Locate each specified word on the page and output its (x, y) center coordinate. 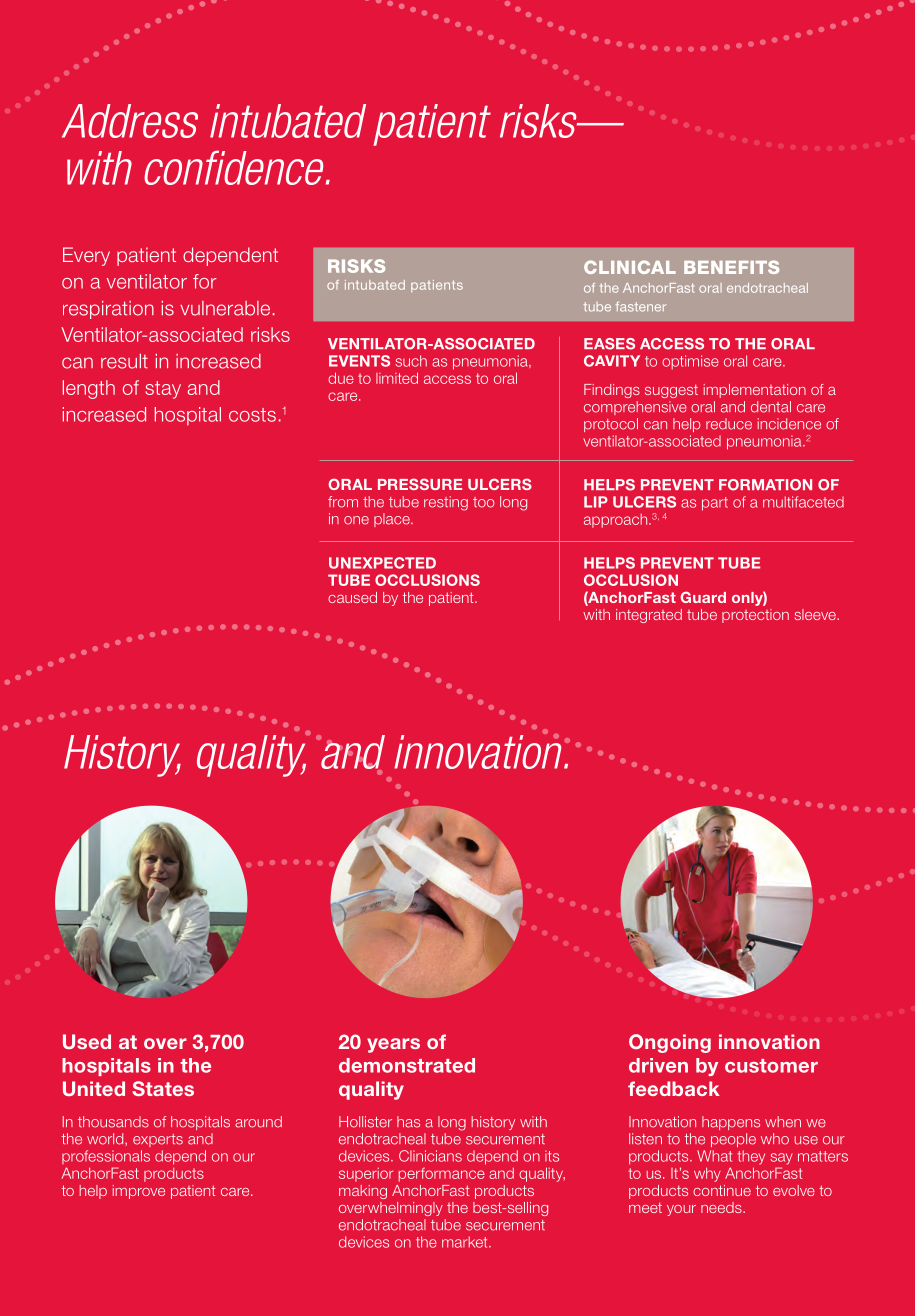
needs (722, 1207)
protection (755, 616)
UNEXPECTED (382, 563)
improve (139, 1192)
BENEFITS (731, 267)
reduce (729, 424)
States (163, 1088)
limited (397, 378)
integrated (649, 616)
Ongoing (670, 1043)
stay (163, 390)
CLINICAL (630, 267)
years (393, 1045)
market (466, 1242)
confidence (235, 167)
